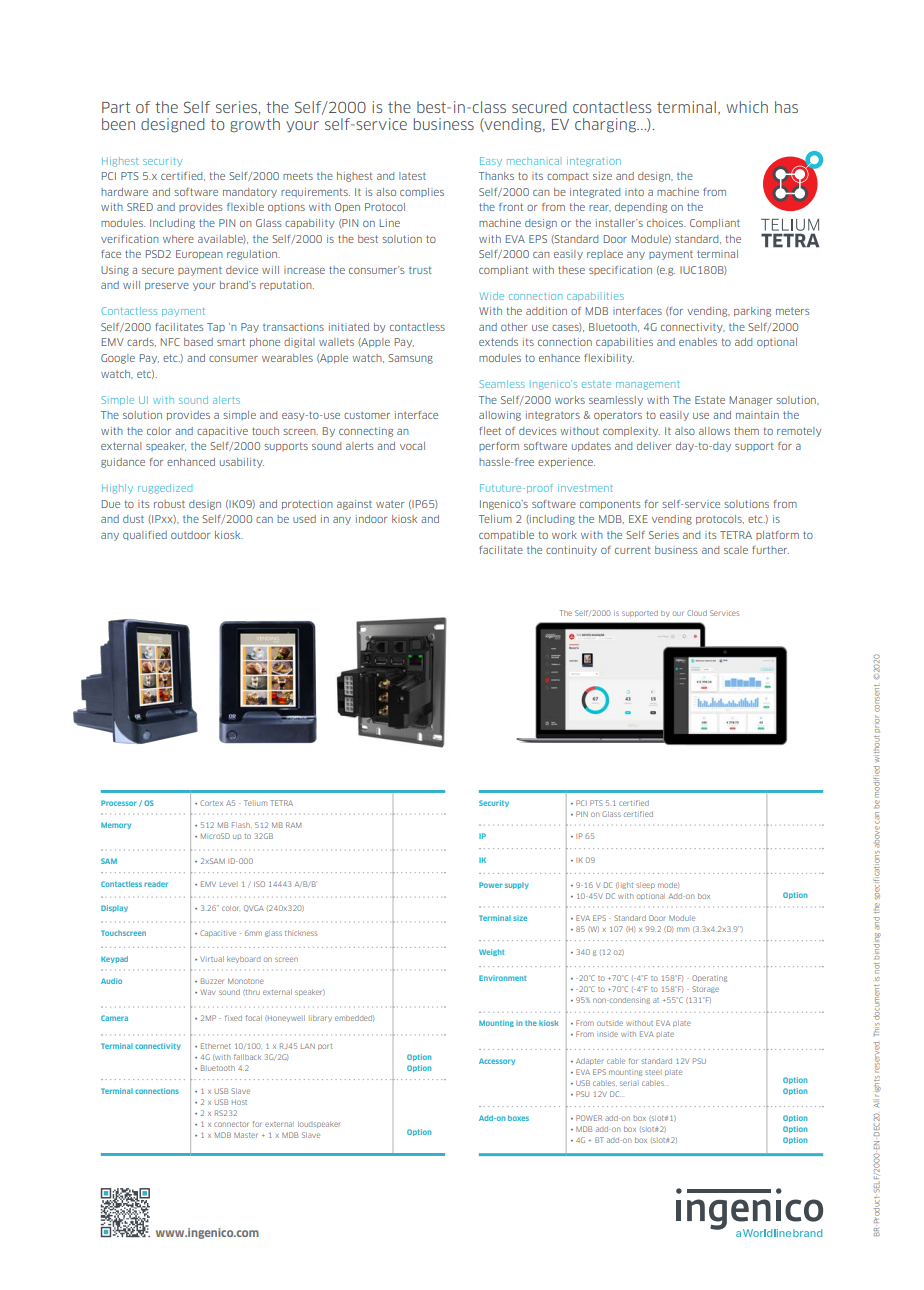 This image has height=1290, width=924. I want to click on Cloud, so click(697, 613).
